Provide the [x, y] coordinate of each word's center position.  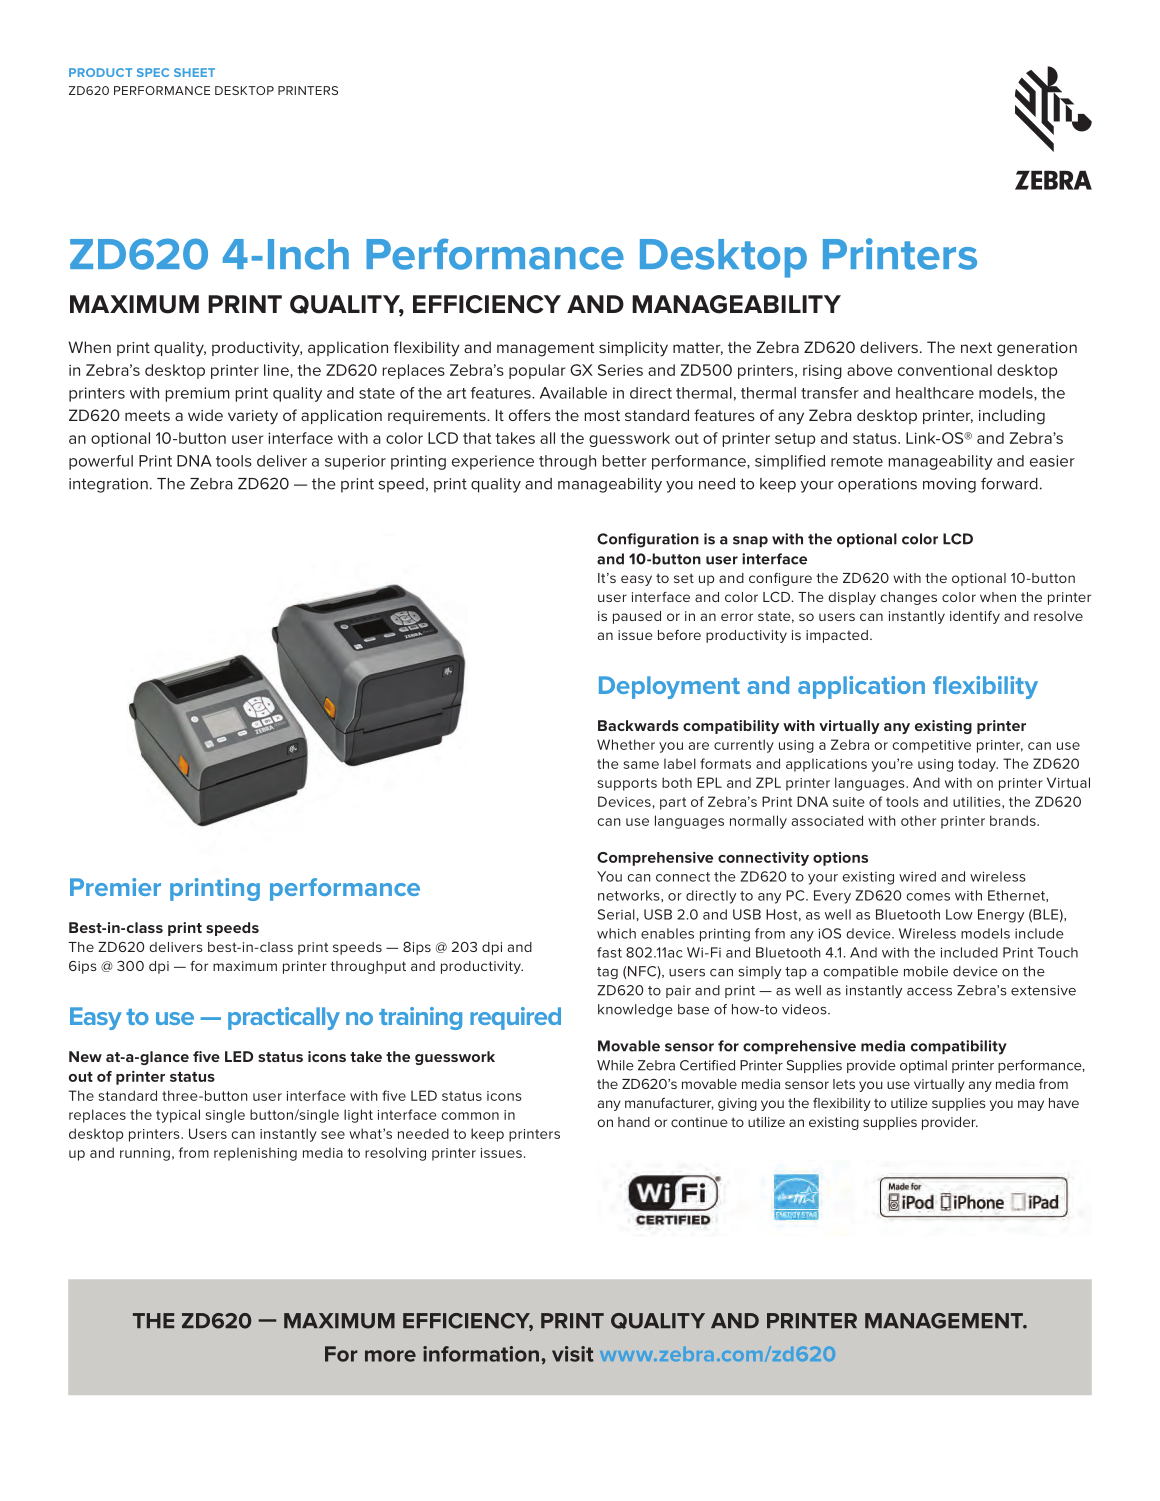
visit [573, 1354]
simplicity [633, 349]
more [390, 1356]
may [1031, 1105]
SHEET [194, 72]
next [976, 347]
